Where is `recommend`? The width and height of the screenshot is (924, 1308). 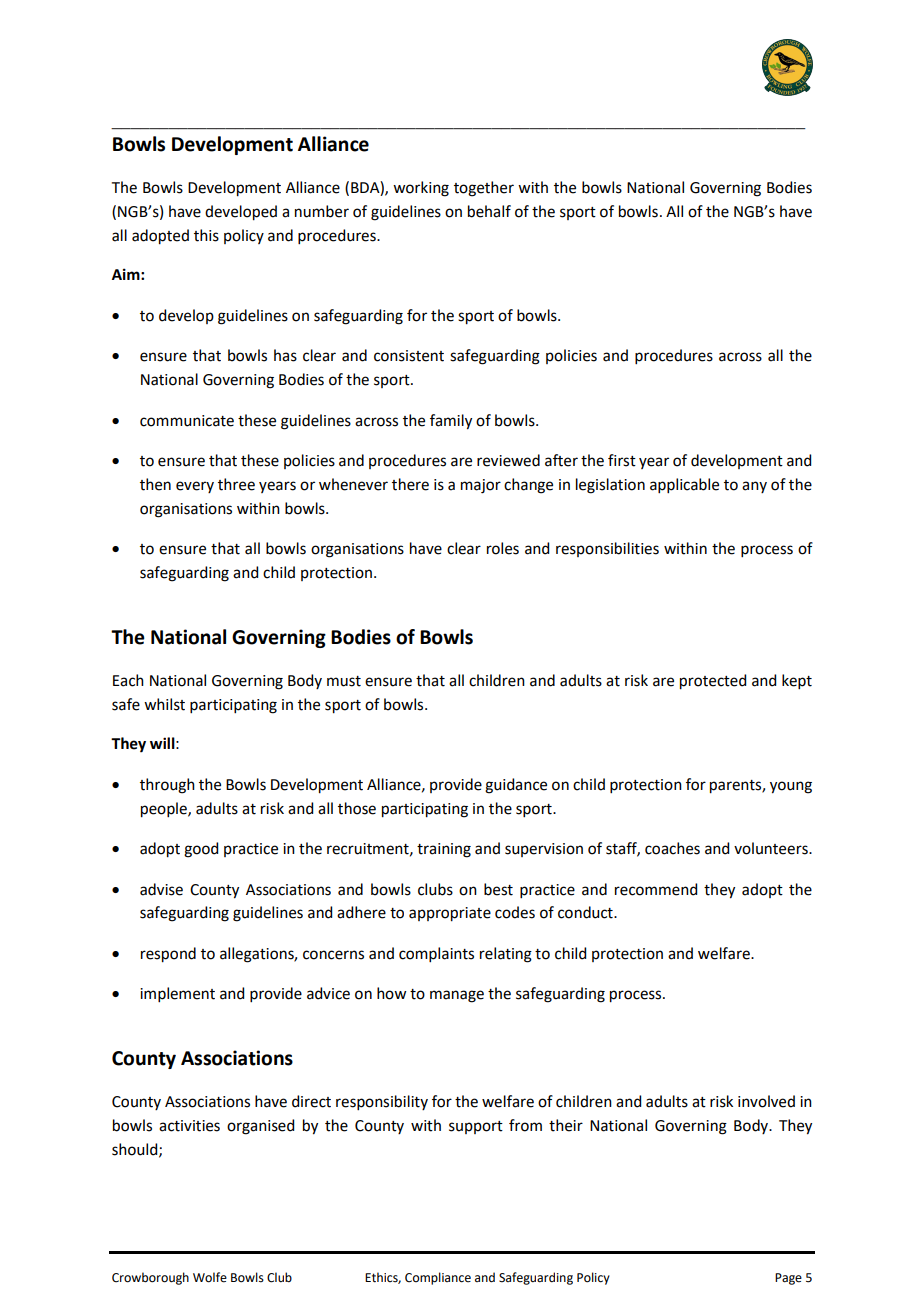
recommend is located at coordinates (656, 889).
